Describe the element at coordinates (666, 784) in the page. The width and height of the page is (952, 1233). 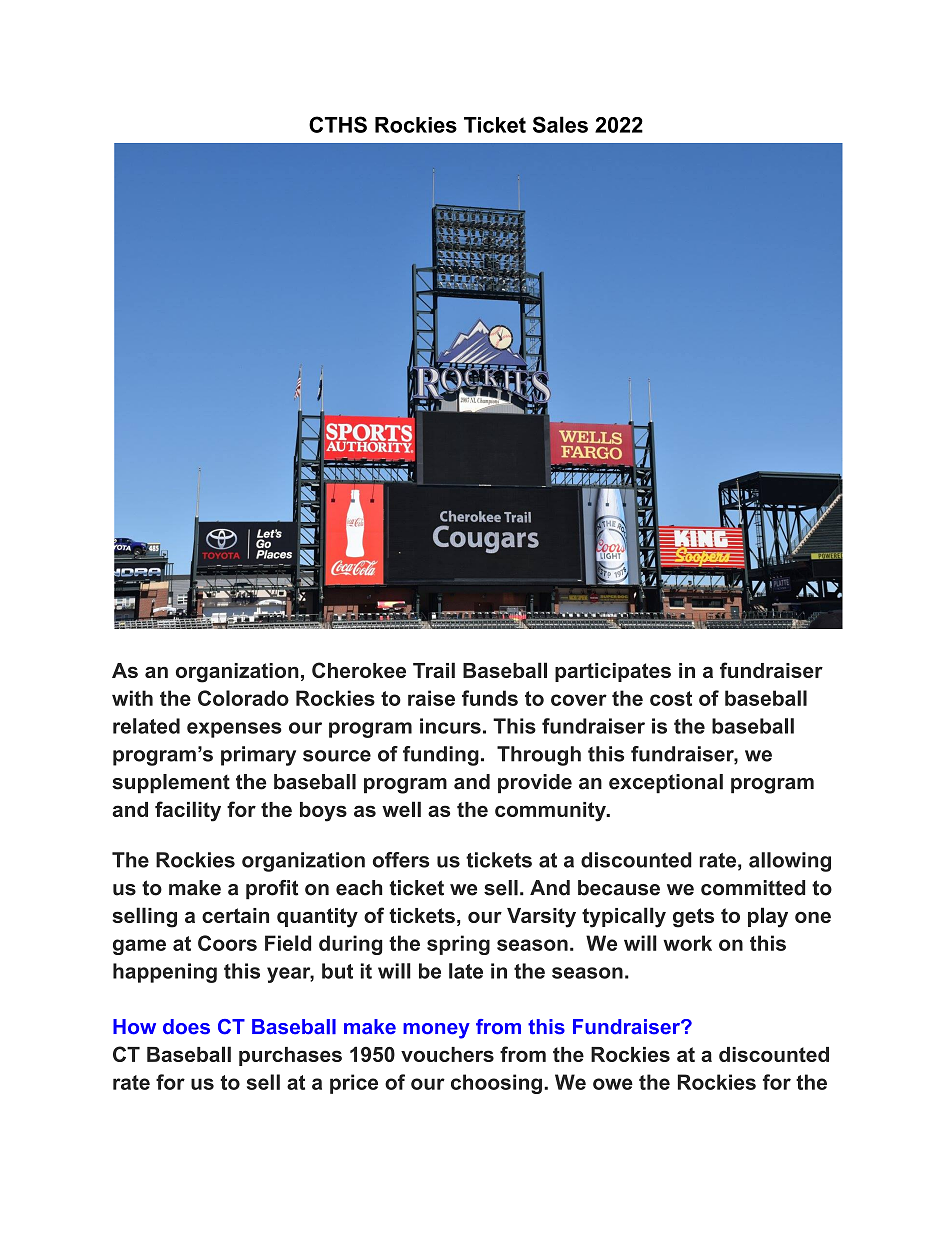
I see `exceptional` at that location.
